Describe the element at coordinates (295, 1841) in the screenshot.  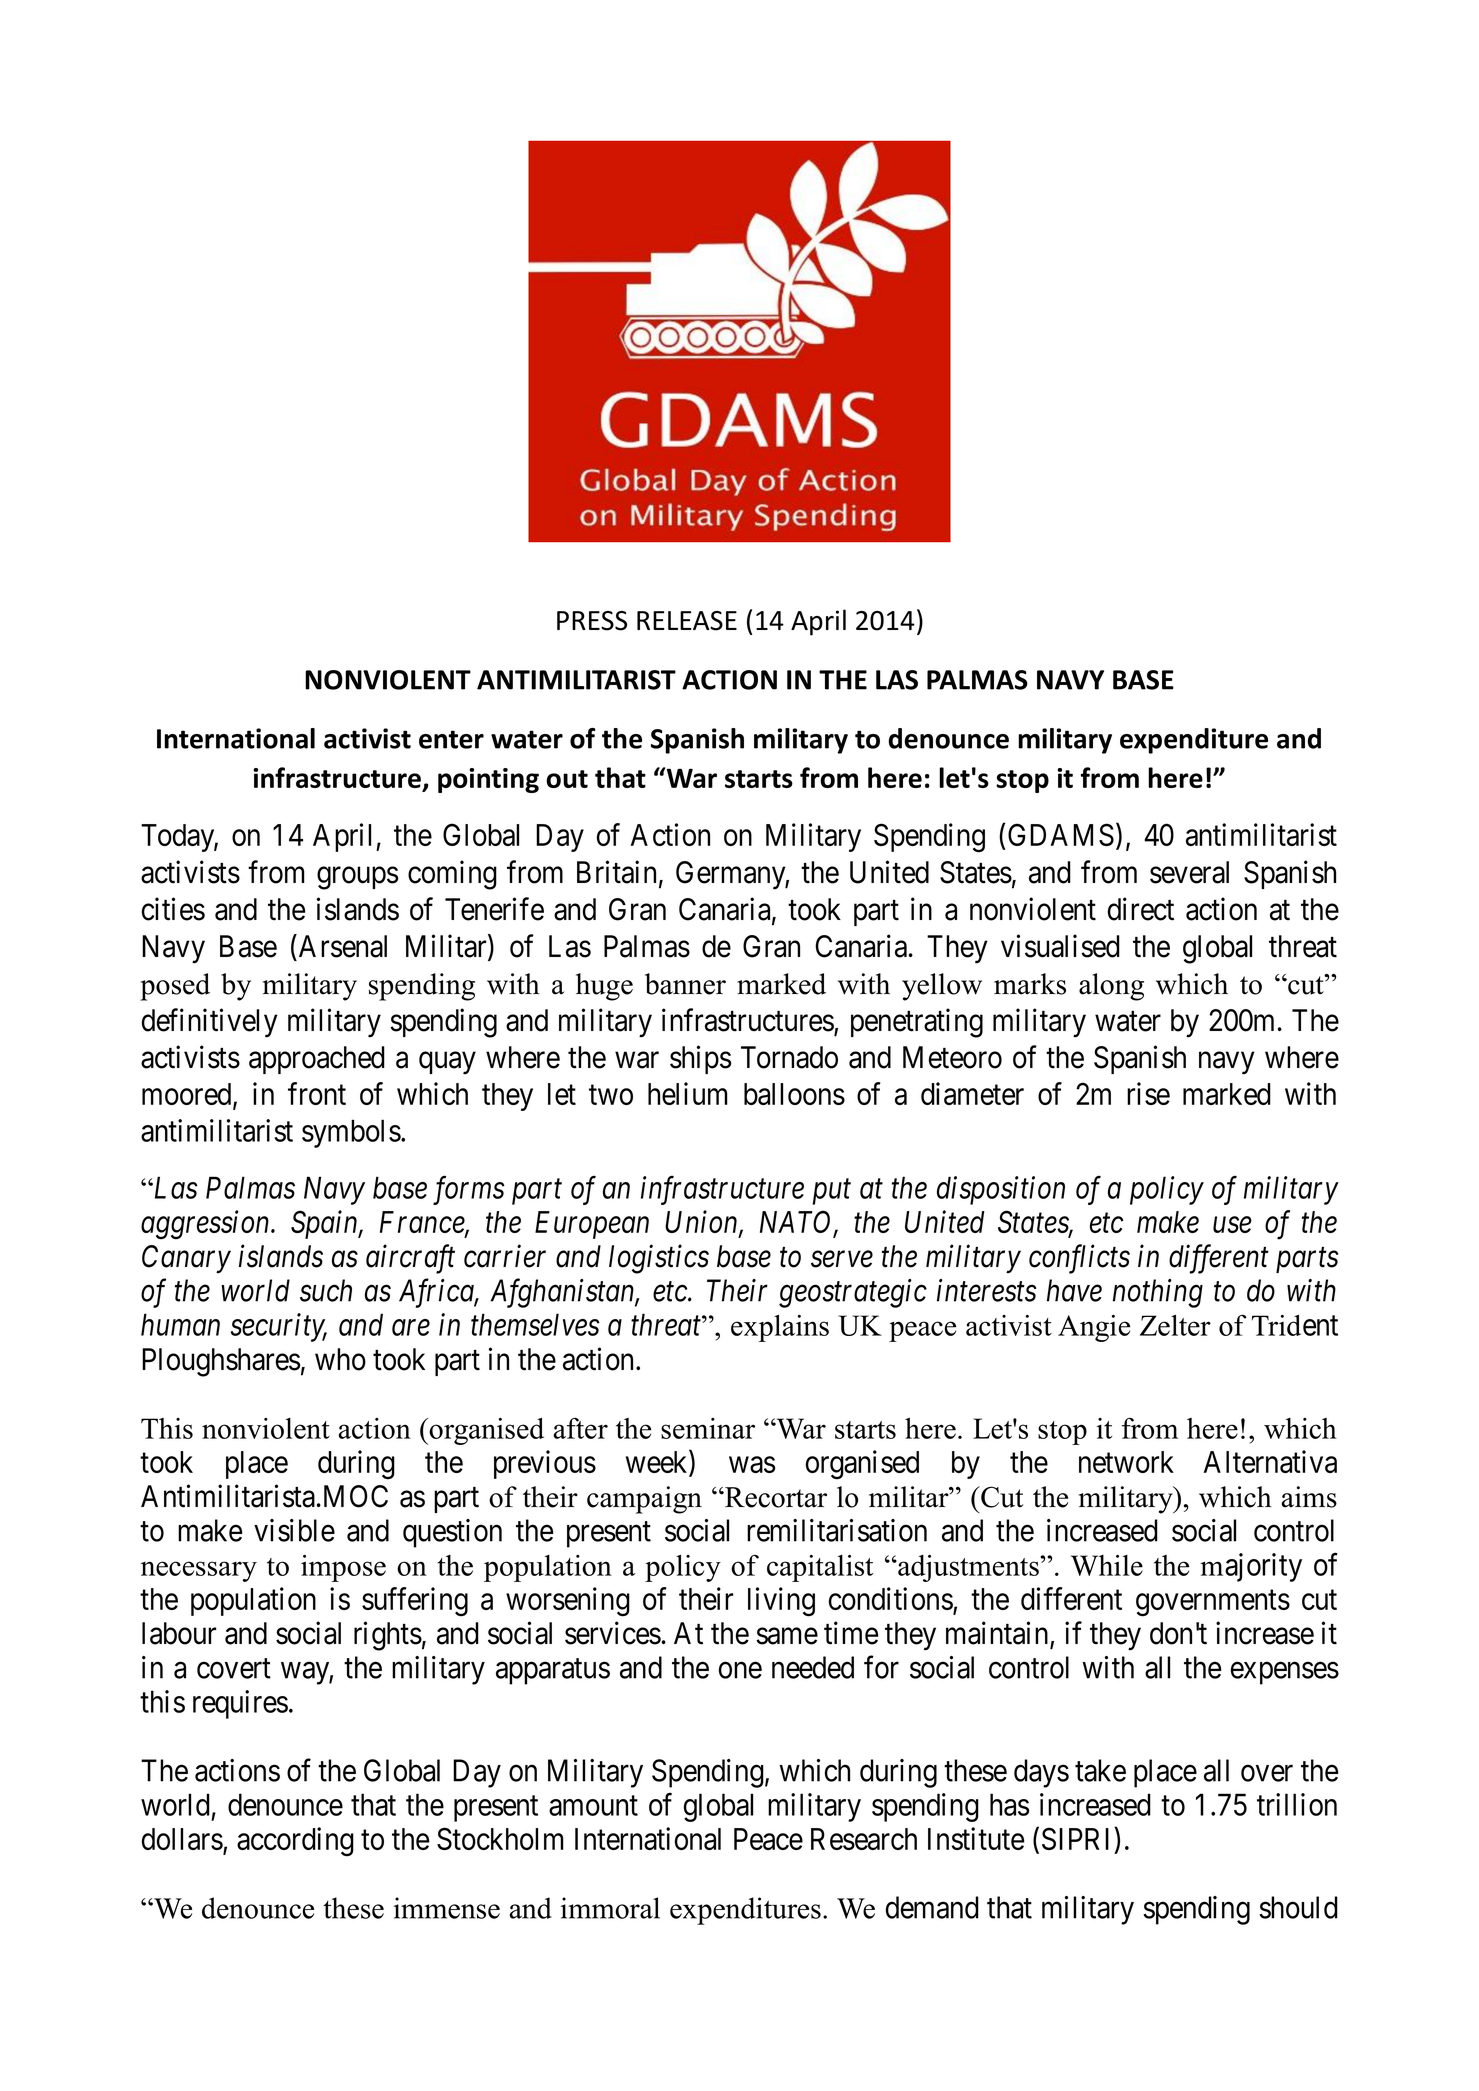
I see `according` at that location.
